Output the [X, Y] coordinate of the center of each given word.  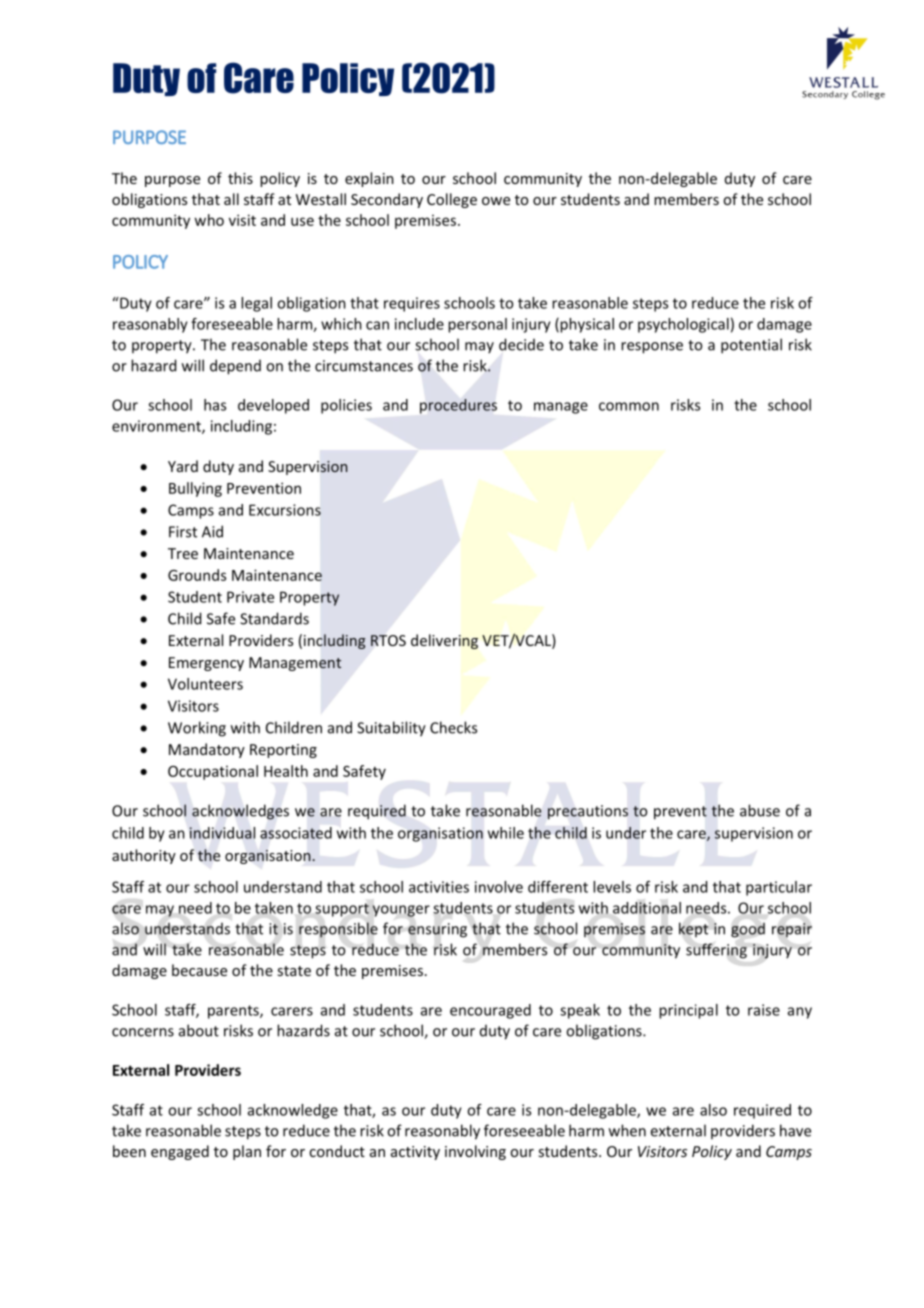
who [209, 220]
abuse [760, 810]
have [795, 1130]
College [452, 200]
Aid [212, 531]
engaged [180, 1152]
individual [222, 833]
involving [475, 1152]
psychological [683, 325]
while [506, 833]
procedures [458, 406]
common [629, 406]
